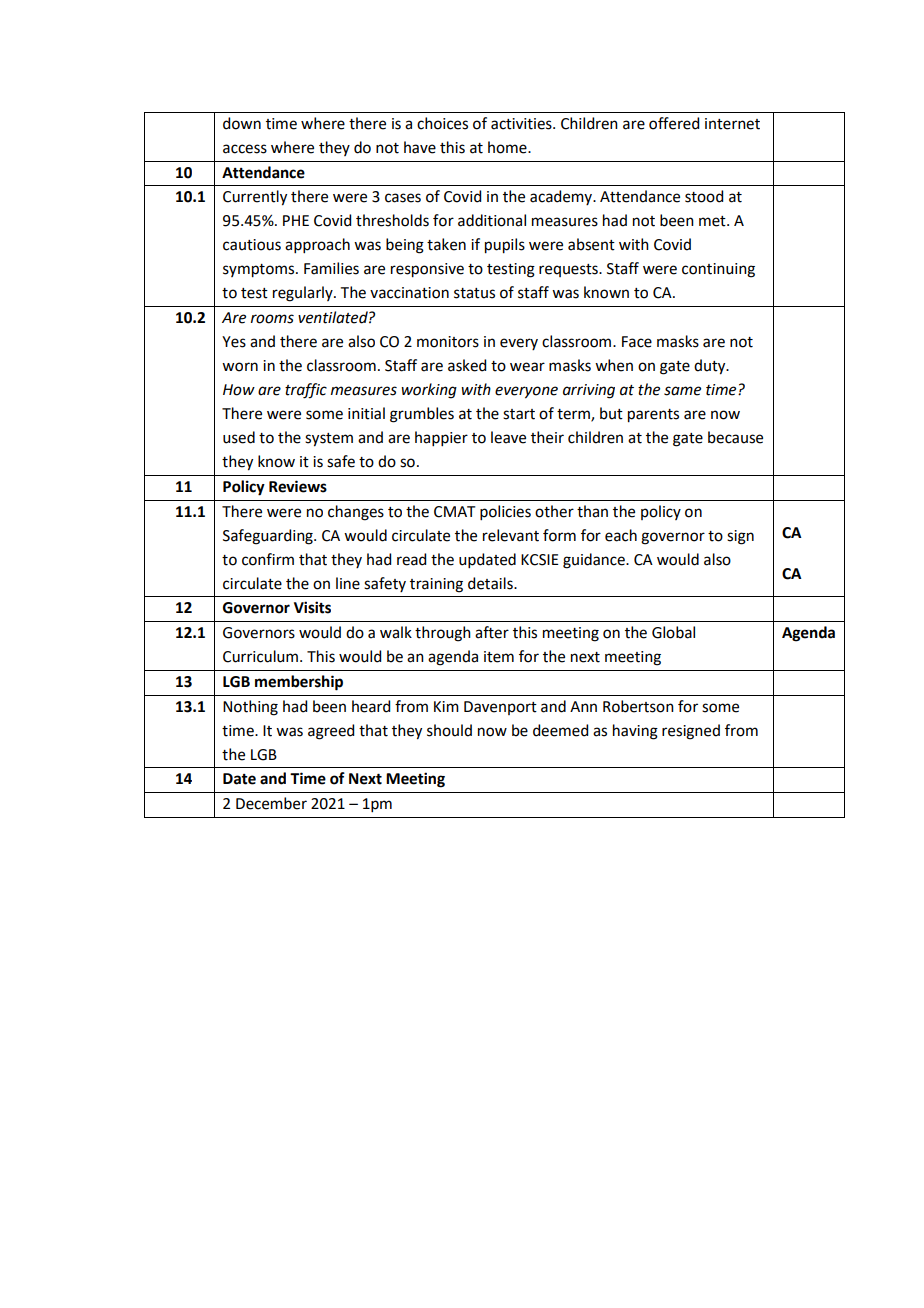 The image size is (924, 1308). What do you see at coordinates (674, 123) in the screenshot?
I see `offered` at bounding box center [674, 123].
